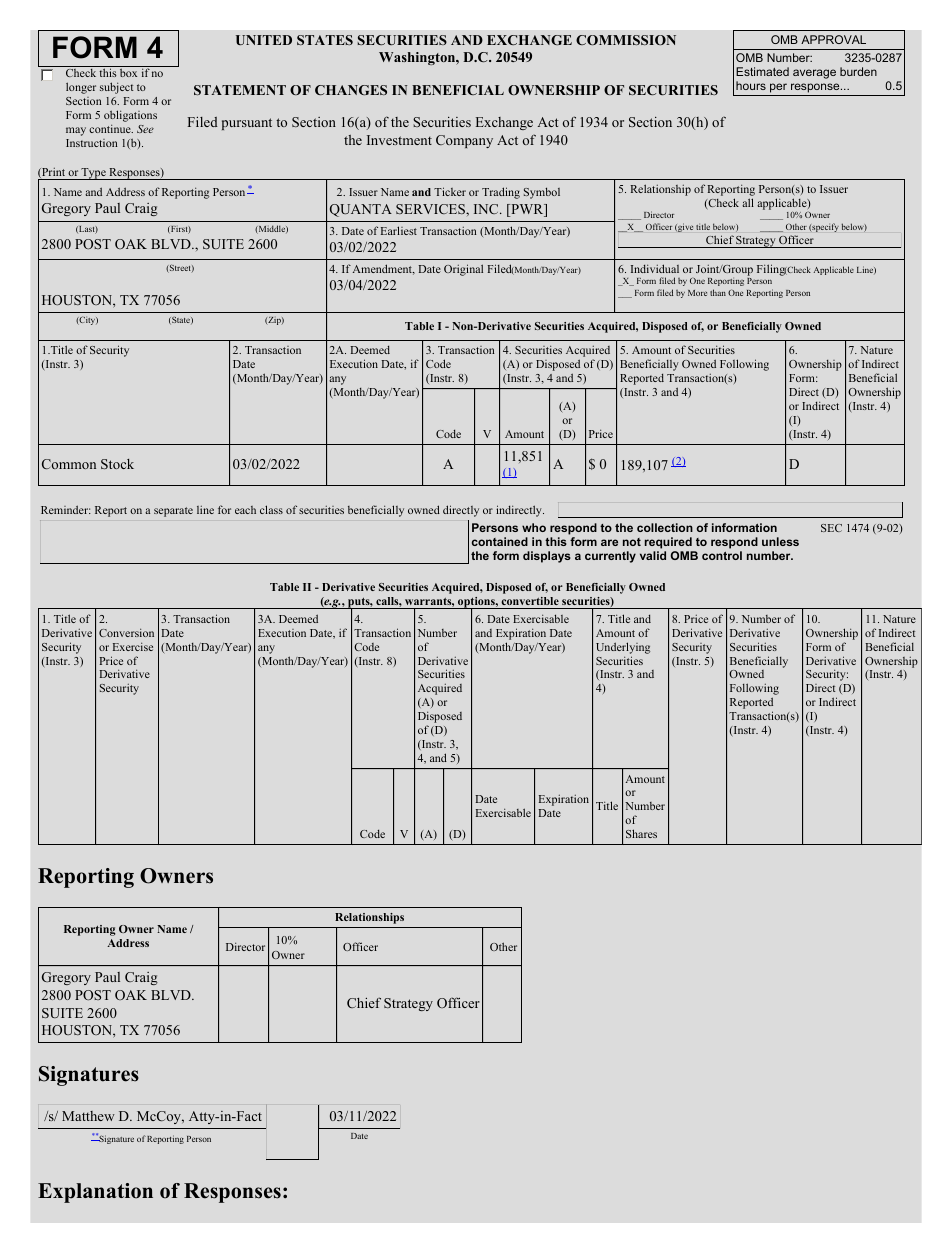 This page has height=1233, width=952. What do you see at coordinates (464, 141) in the page?
I see `Company` at bounding box center [464, 141].
